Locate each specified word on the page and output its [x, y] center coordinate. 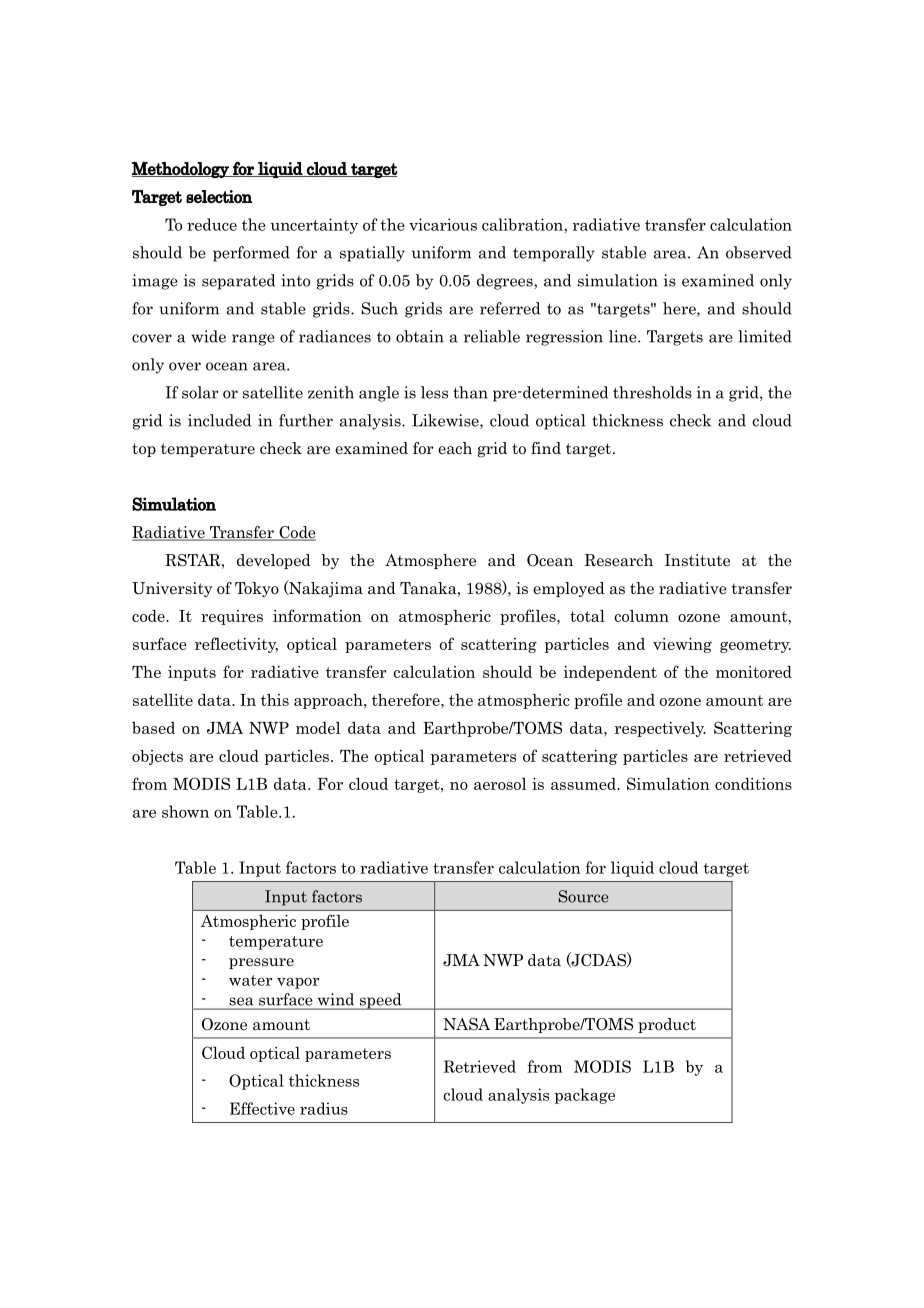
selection [219, 196]
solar [200, 392]
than [470, 392]
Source [583, 896]
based [153, 728]
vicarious [443, 224]
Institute [697, 560]
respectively [660, 729]
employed [569, 589]
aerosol [500, 784]
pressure [261, 963]
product [667, 1025]
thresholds [652, 392]
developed [274, 561]
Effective [262, 1108]
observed [759, 252]
